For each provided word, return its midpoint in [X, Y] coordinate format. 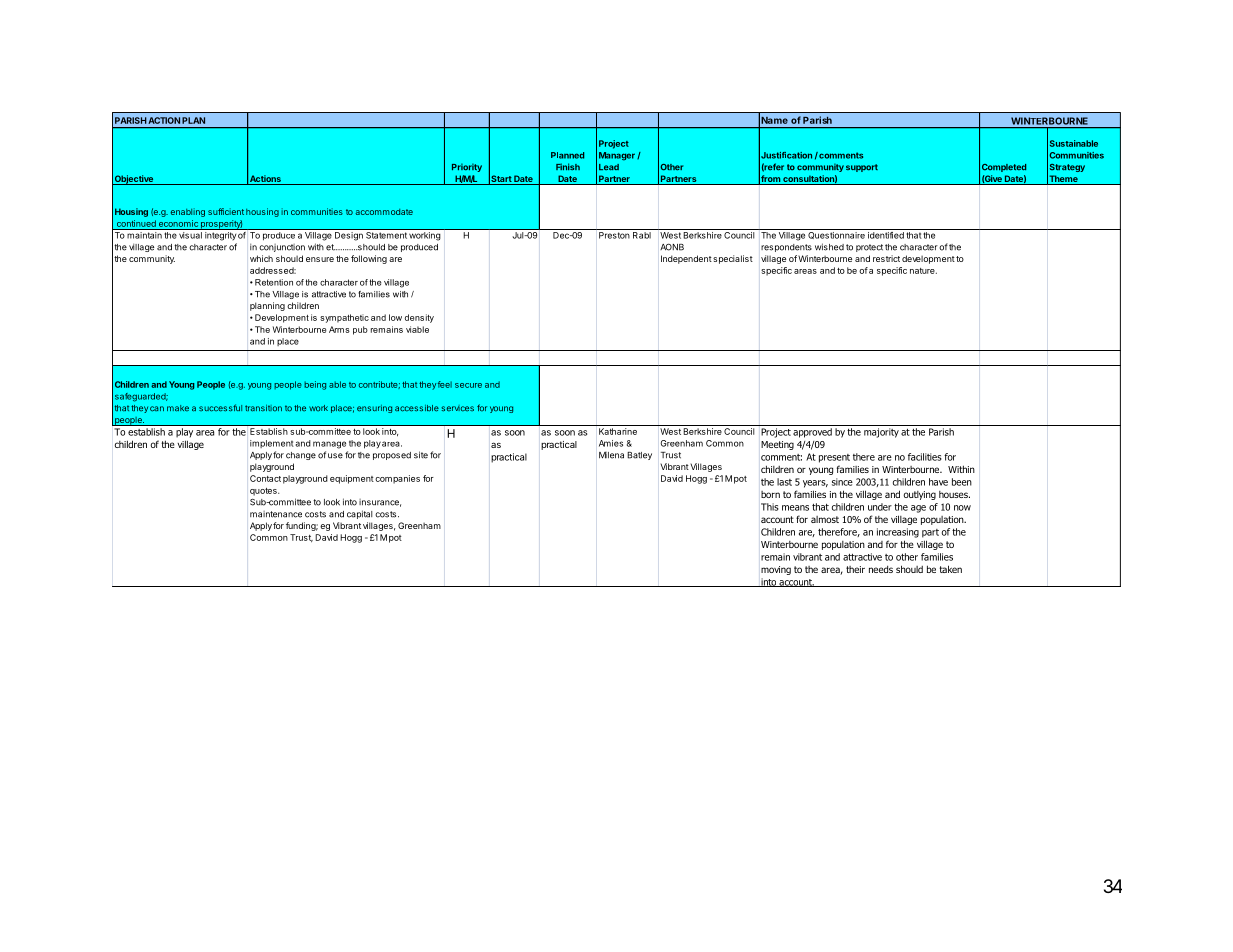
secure [468, 385]
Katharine [618, 431]
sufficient [226, 211]
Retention [274, 282]
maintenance [276, 514]
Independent [686, 259]
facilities [925, 457]
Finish [568, 166]
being [315, 385]
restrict [886, 258]
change [301, 456]
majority [881, 433]
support [862, 168]
